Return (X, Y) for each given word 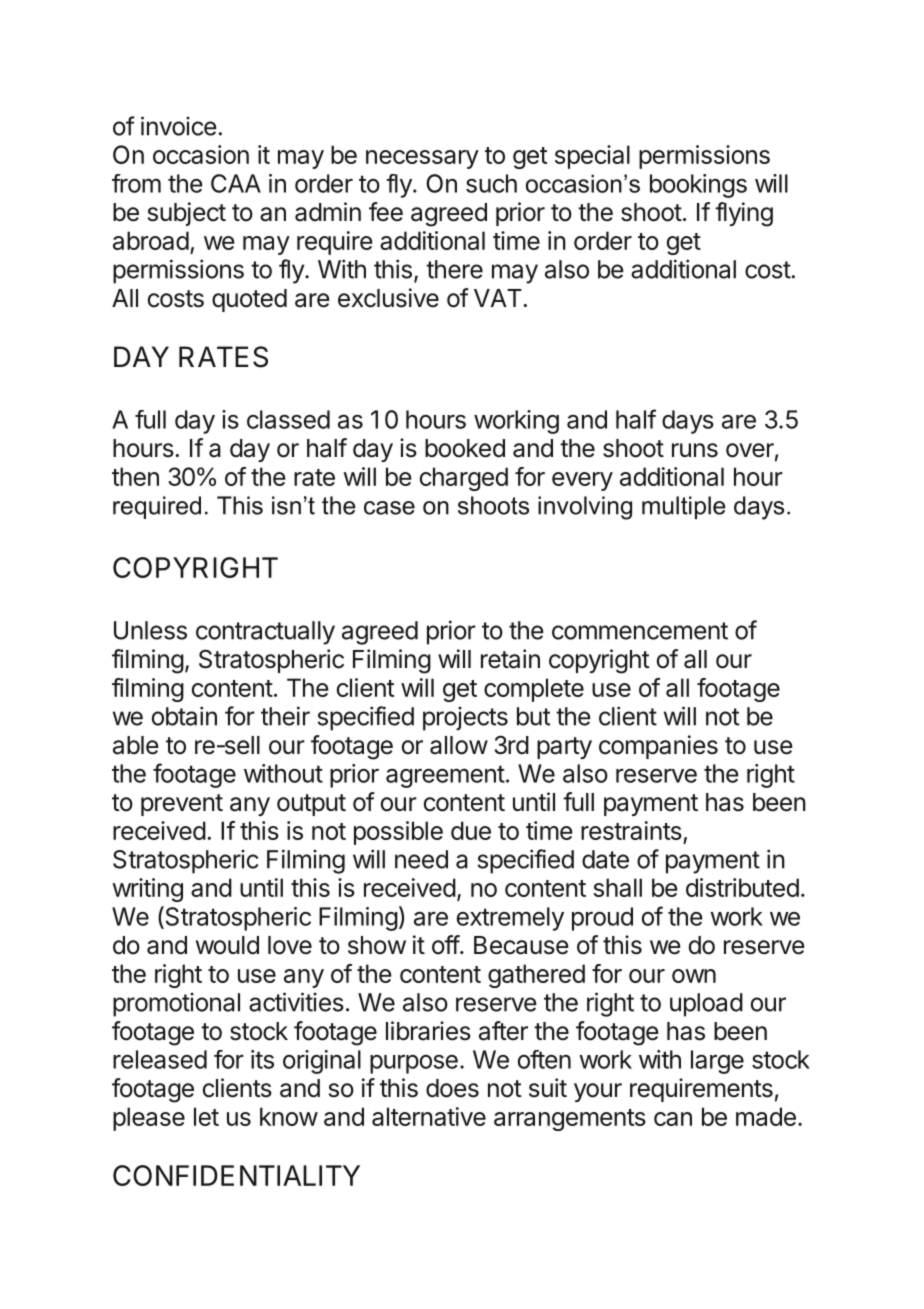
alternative (429, 1116)
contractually (265, 633)
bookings (698, 186)
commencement (640, 631)
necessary (422, 159)
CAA (236, 183)
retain (510, 659)
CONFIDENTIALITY (236, 1175)
